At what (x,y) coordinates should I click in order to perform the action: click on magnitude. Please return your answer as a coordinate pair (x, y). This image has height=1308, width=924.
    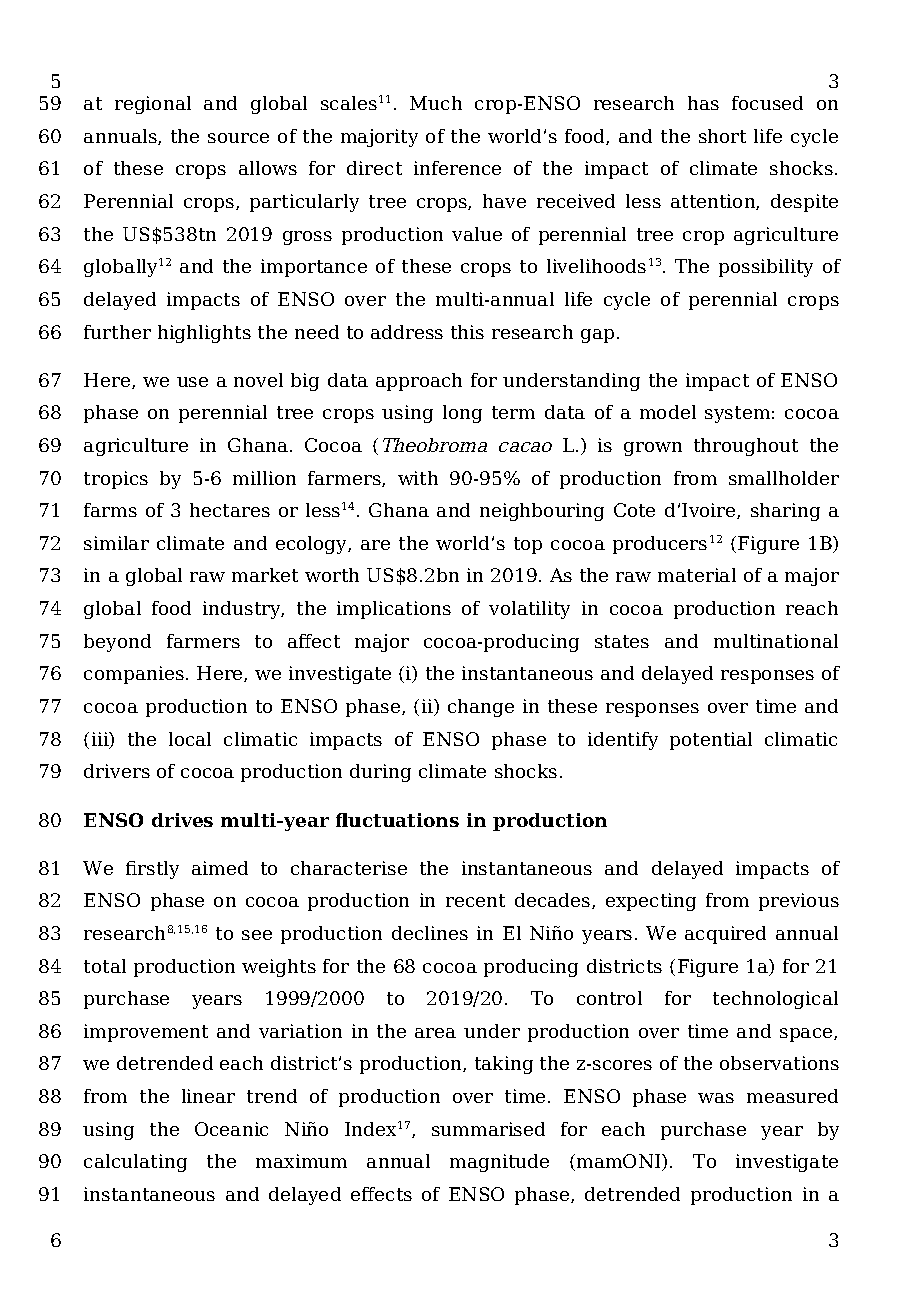
    Looking at the image, I should click on (499, 1163).
